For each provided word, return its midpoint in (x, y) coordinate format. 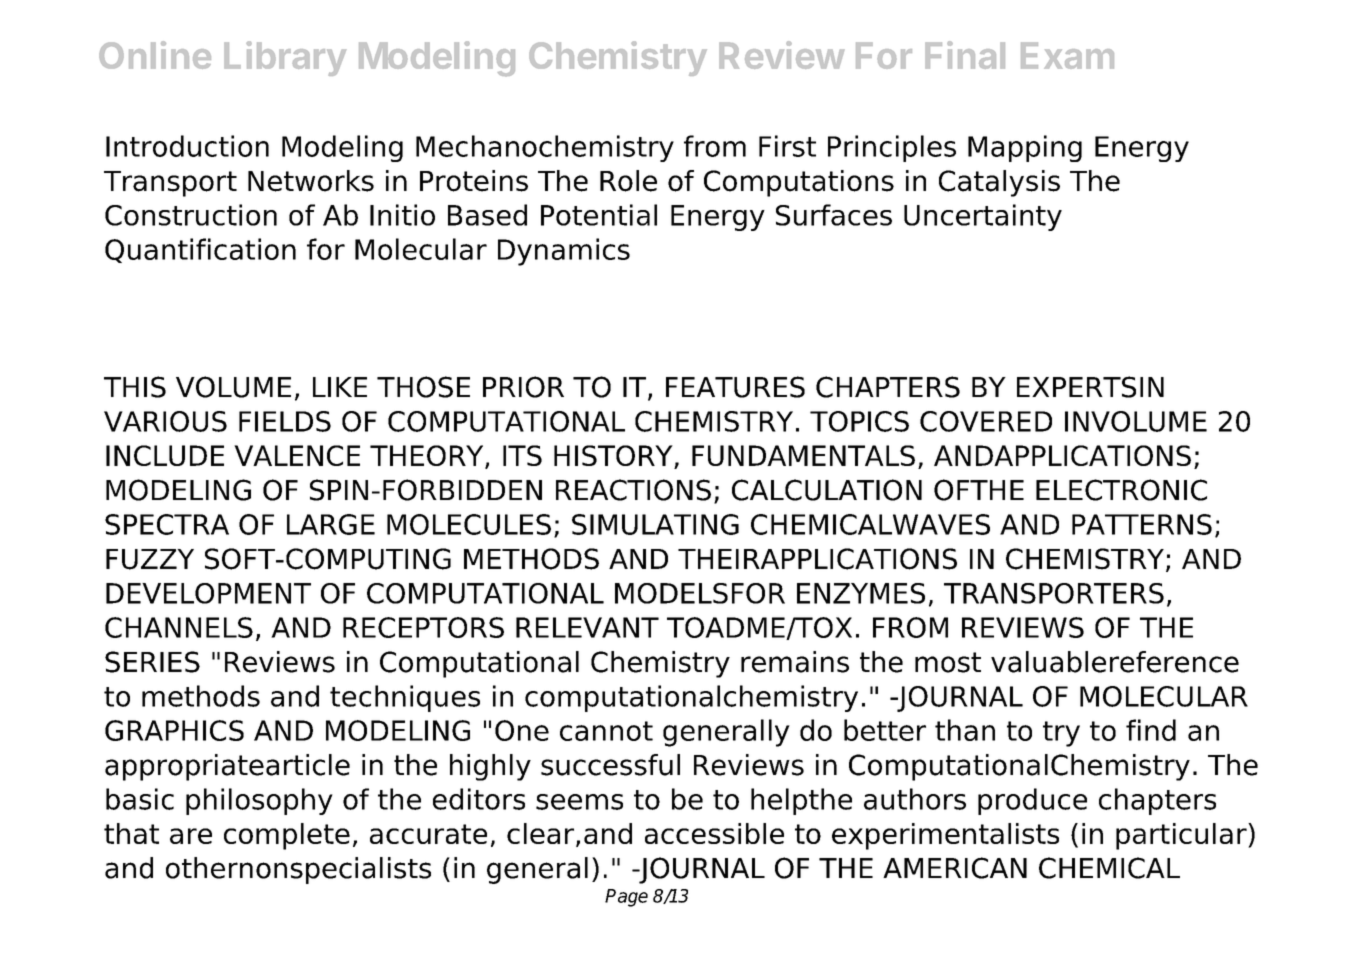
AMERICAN (955, 868)
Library (285, 58)
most (948, 662)
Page (626, 898)
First (787, 146)
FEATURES (735, 387)
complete (287, 836)
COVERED (986, 421)
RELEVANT (587, 627)
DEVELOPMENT (208, 593)
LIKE (340, 387)
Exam (1067, 55)
